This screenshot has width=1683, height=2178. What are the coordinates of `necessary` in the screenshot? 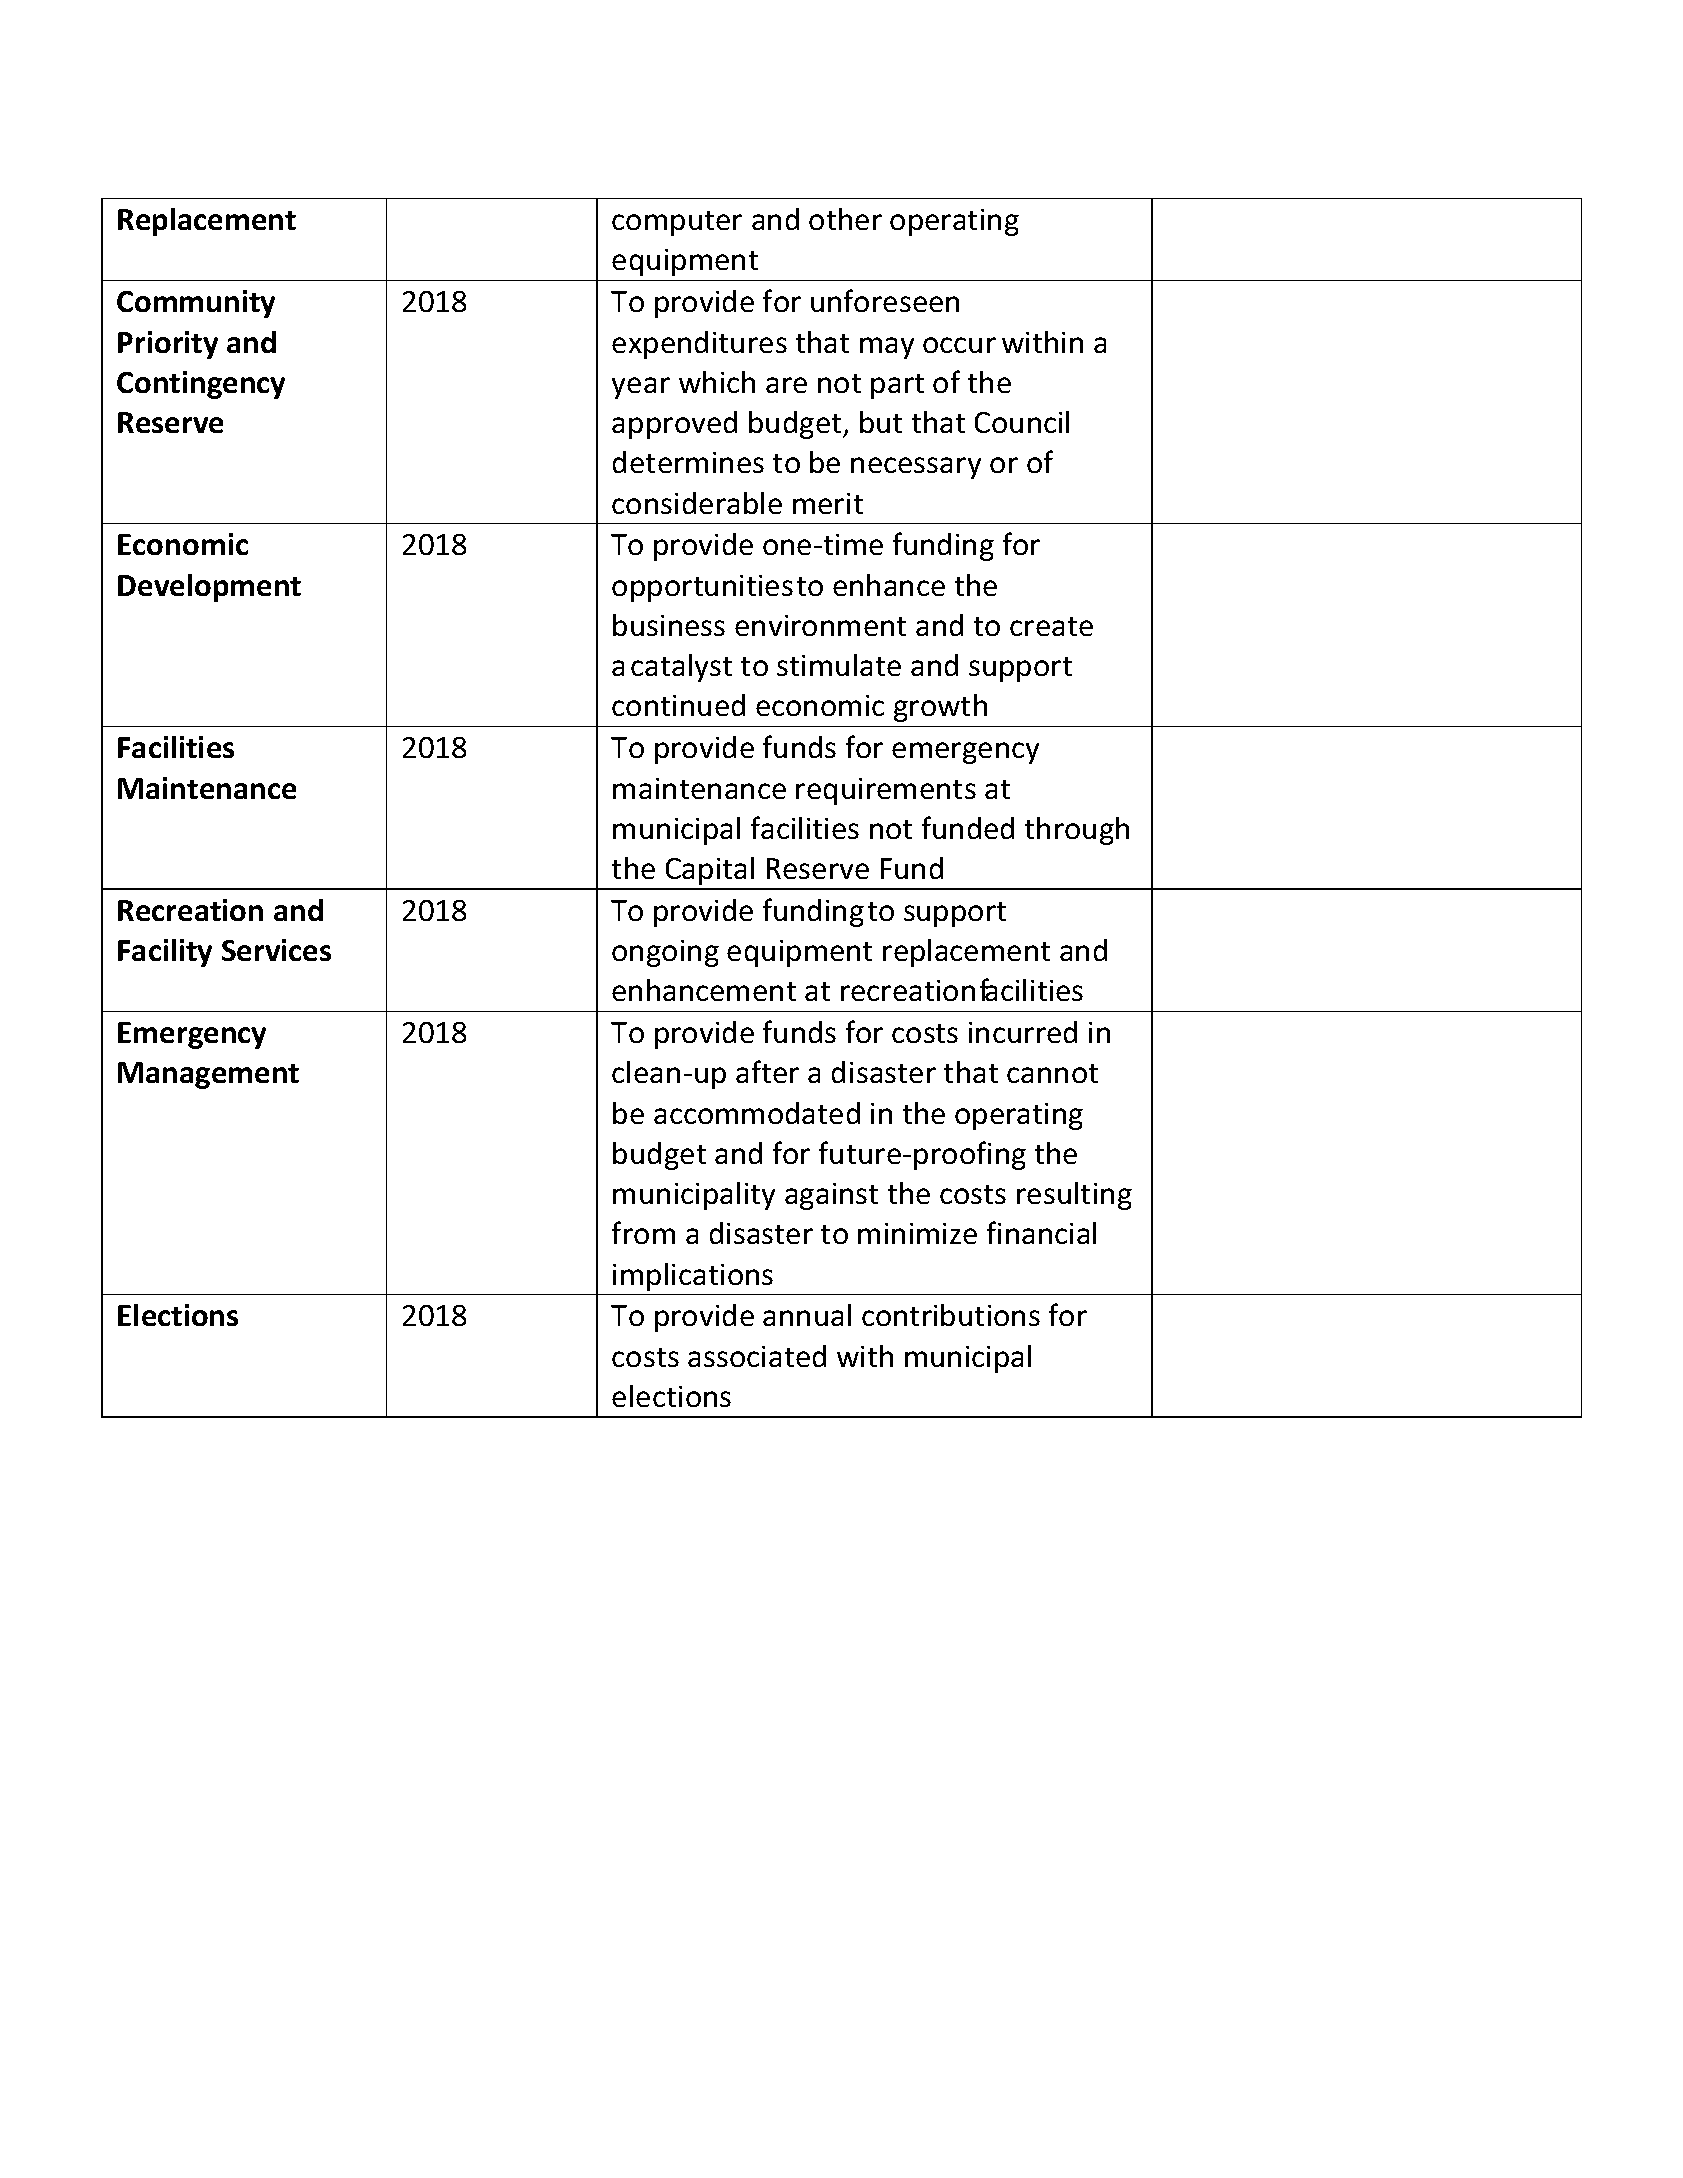 It's located at (916, 468).
